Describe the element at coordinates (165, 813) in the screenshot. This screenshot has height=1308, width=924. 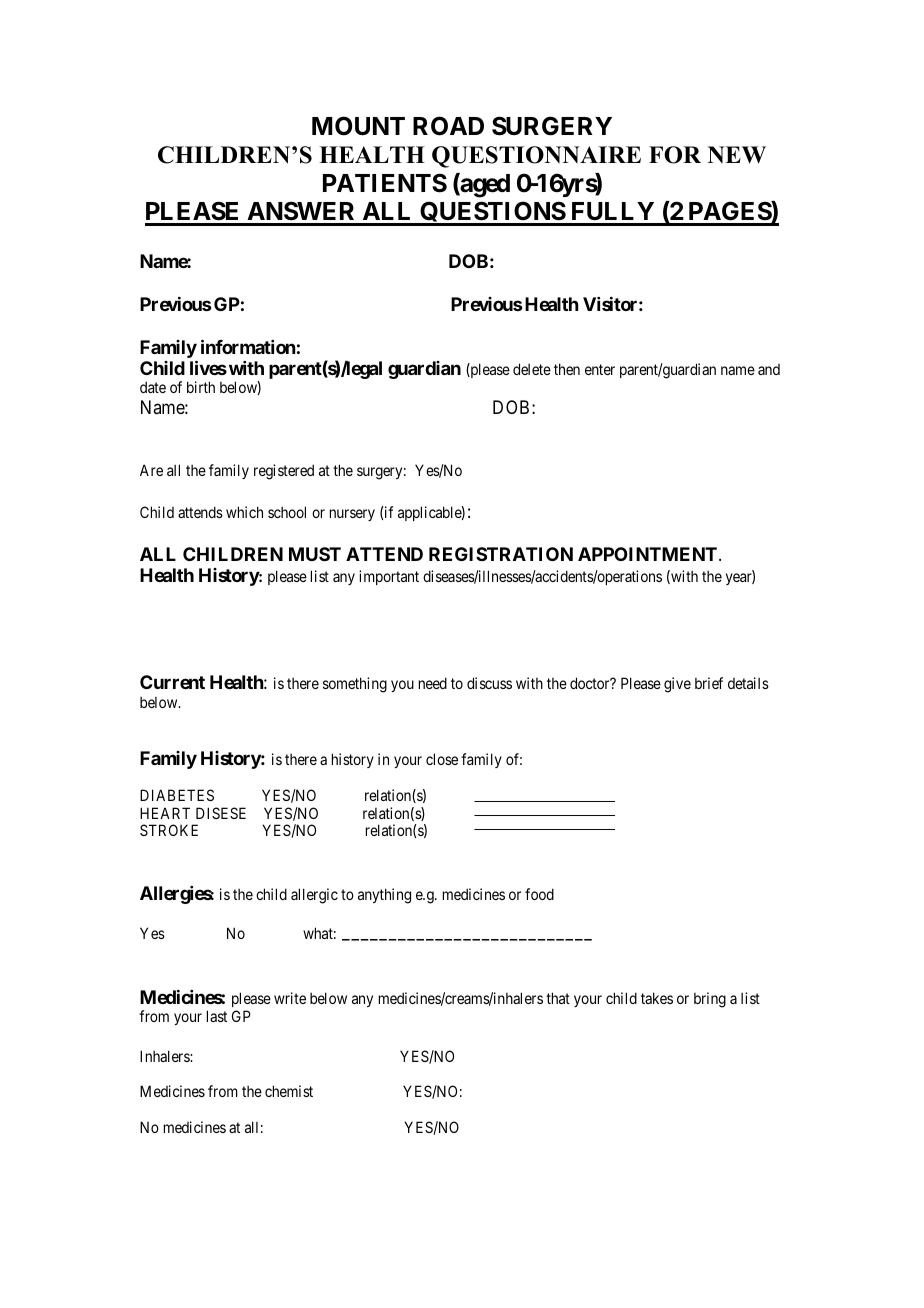
I see `HEART` at that location.
